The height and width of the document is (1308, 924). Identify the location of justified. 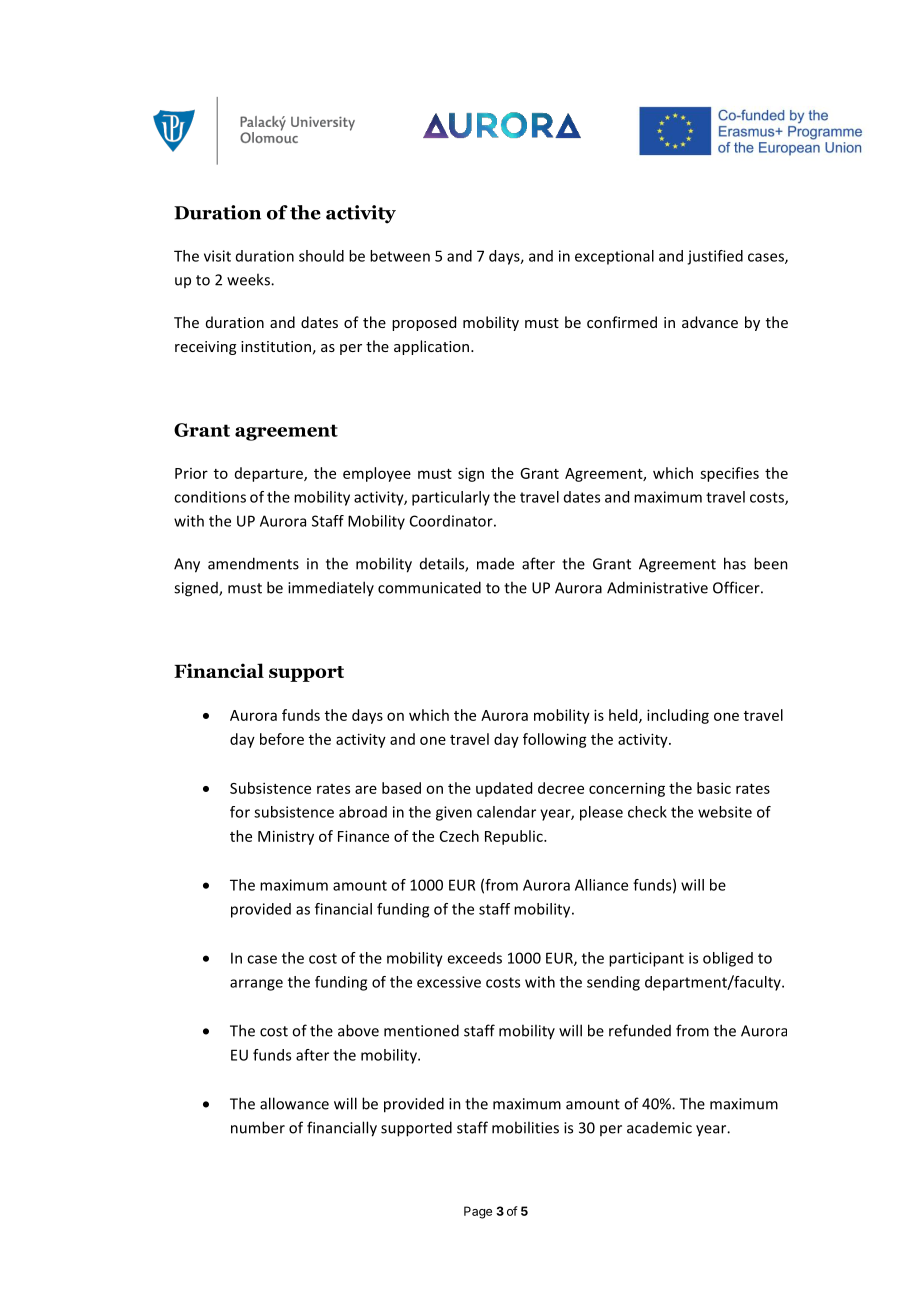
(715, 257).
